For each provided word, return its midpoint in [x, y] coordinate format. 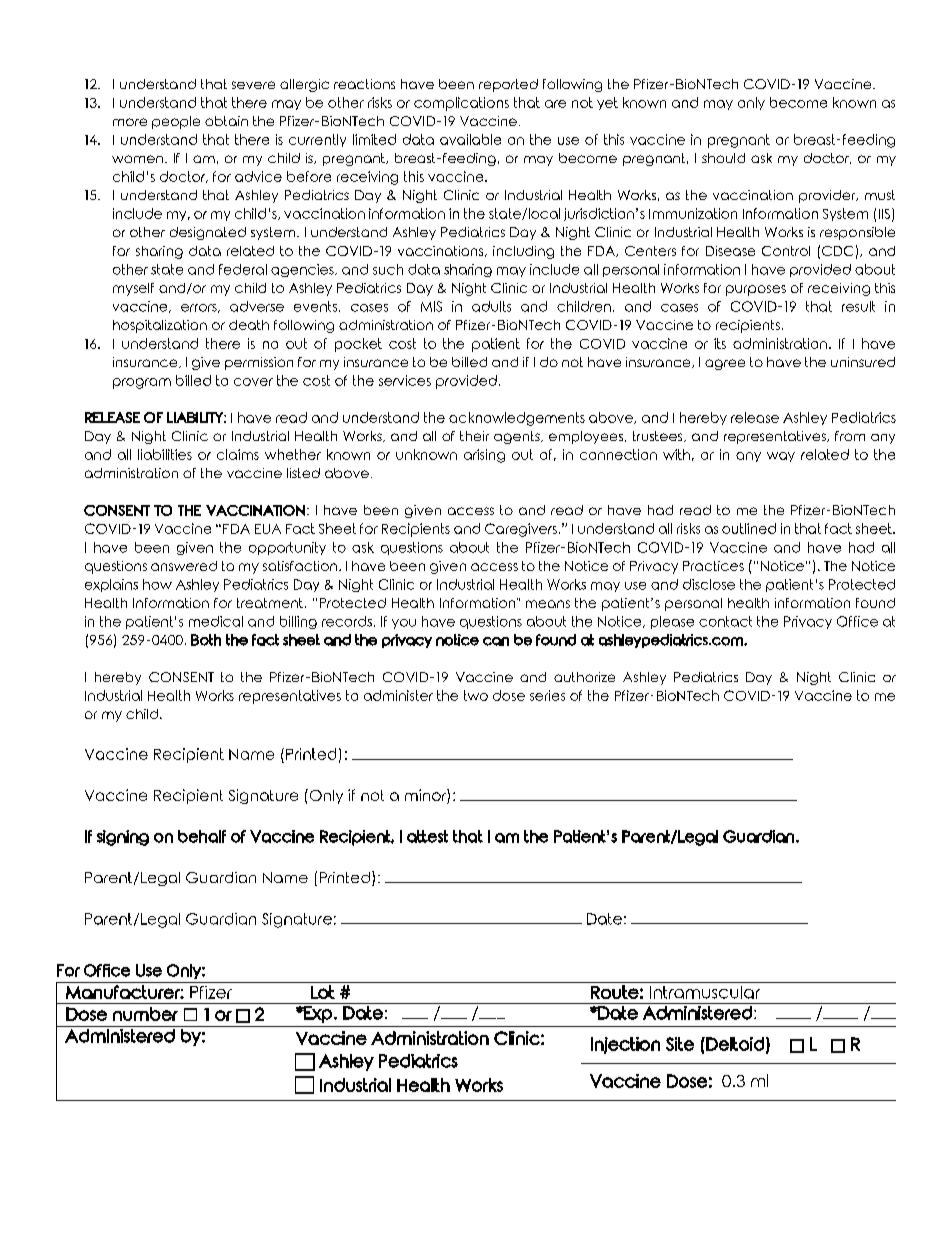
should [723, 158]
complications [461, 104]
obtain [226, 121]
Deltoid [734, 1044]
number [145, 1014]
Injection [625, 1045]
